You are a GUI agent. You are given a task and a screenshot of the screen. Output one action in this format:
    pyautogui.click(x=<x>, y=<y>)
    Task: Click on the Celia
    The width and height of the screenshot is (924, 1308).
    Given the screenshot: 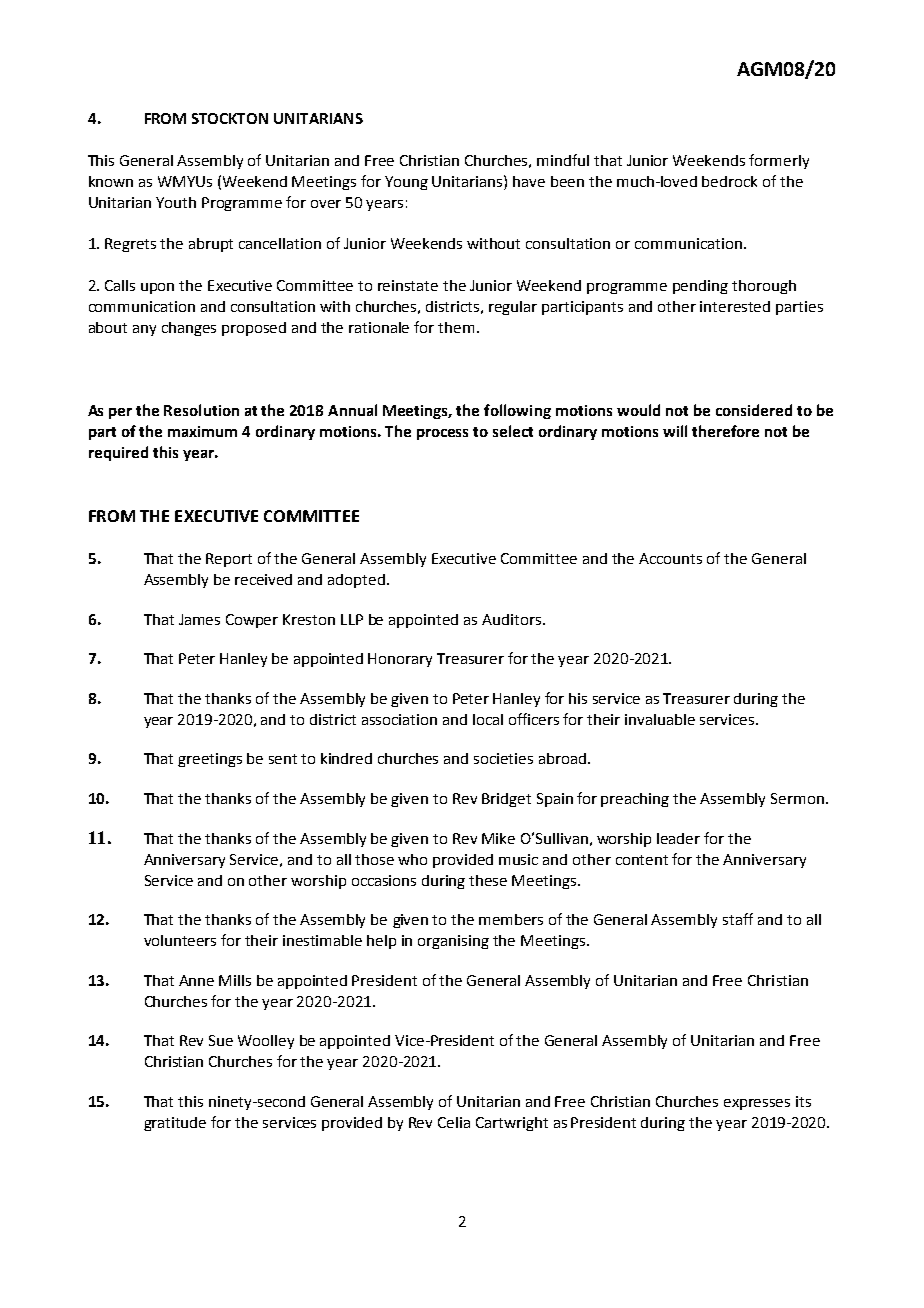 What is the action you would take?
    pyautogui.click(x=454, y=1122)
